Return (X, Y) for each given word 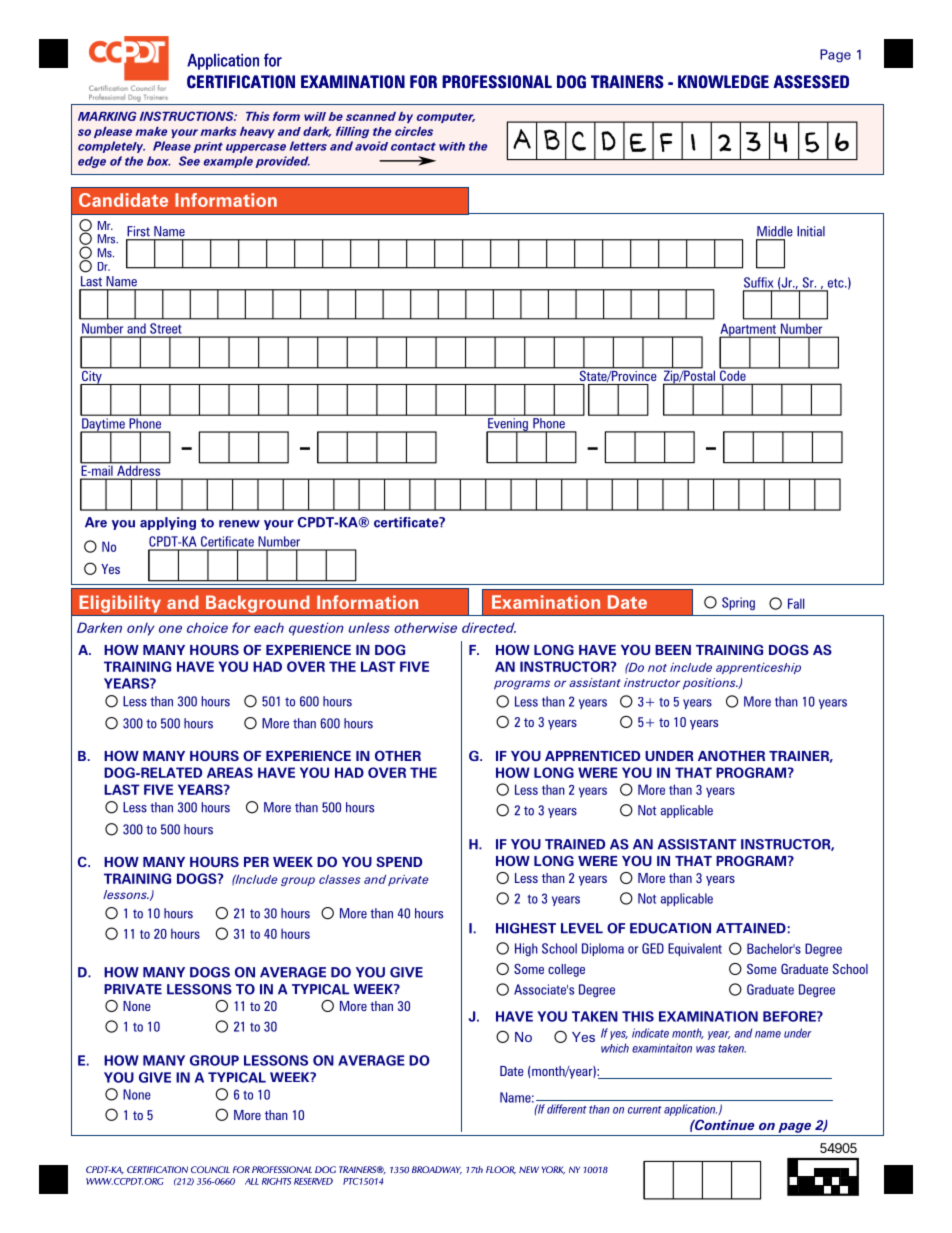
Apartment (749, 331)
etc (837, 283)
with (452, 146)
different (567, 1109)
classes (340, 879)
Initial (811, 231)
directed (489, 627)
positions (710, 684)
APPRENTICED (592, 756)
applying (168, 523)
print (208, 147)
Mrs (108, 239)
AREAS (230, 772)
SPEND (399, 862)
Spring (738, 604)
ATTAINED (751, 928)
